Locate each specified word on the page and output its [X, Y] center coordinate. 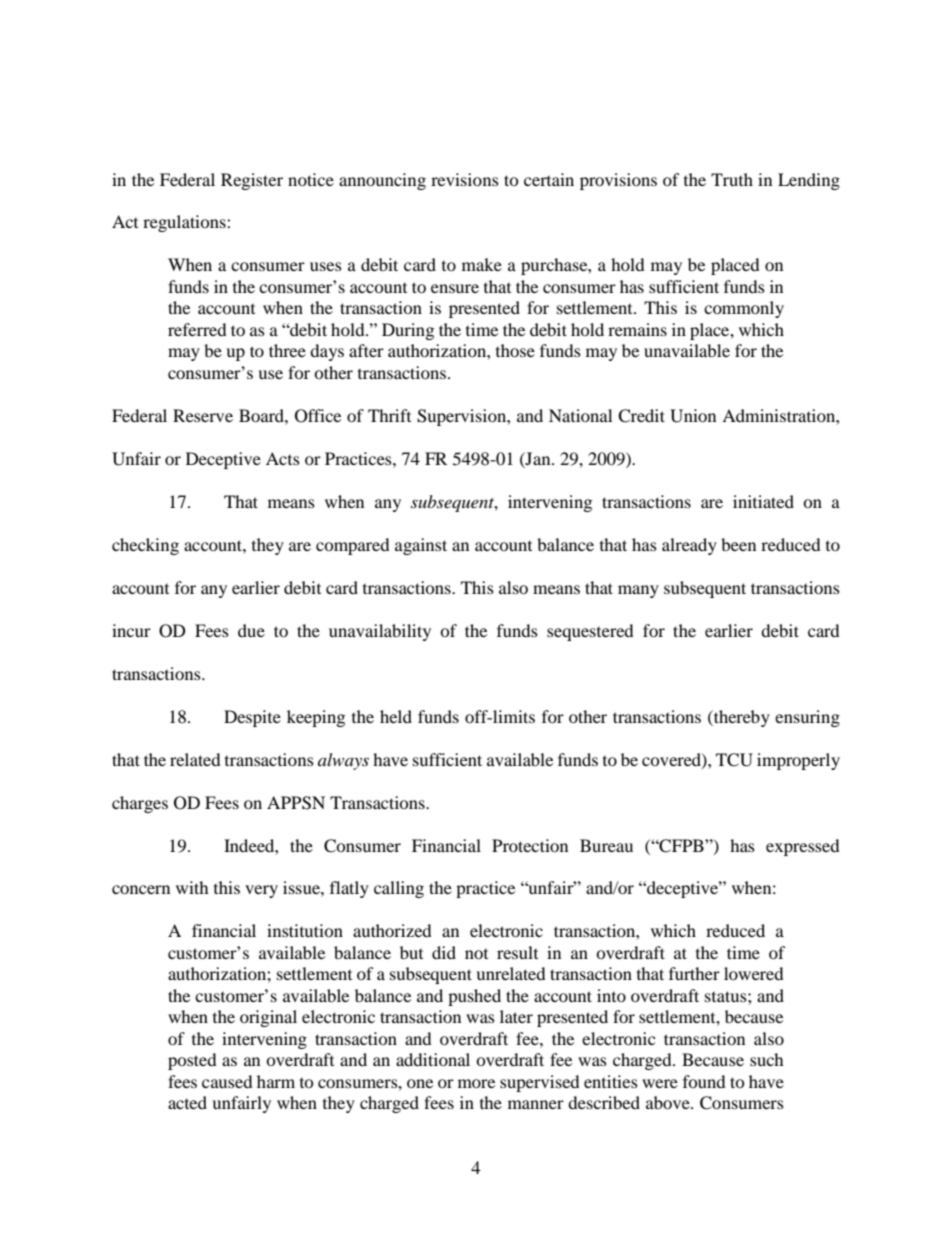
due [251, 630]
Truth [732, 179]
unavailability [380, 632]
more [476, 1083]
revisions [465, 179]
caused [227, 1081]
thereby [741, 718]
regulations [185, 223]
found [704, 1081]
